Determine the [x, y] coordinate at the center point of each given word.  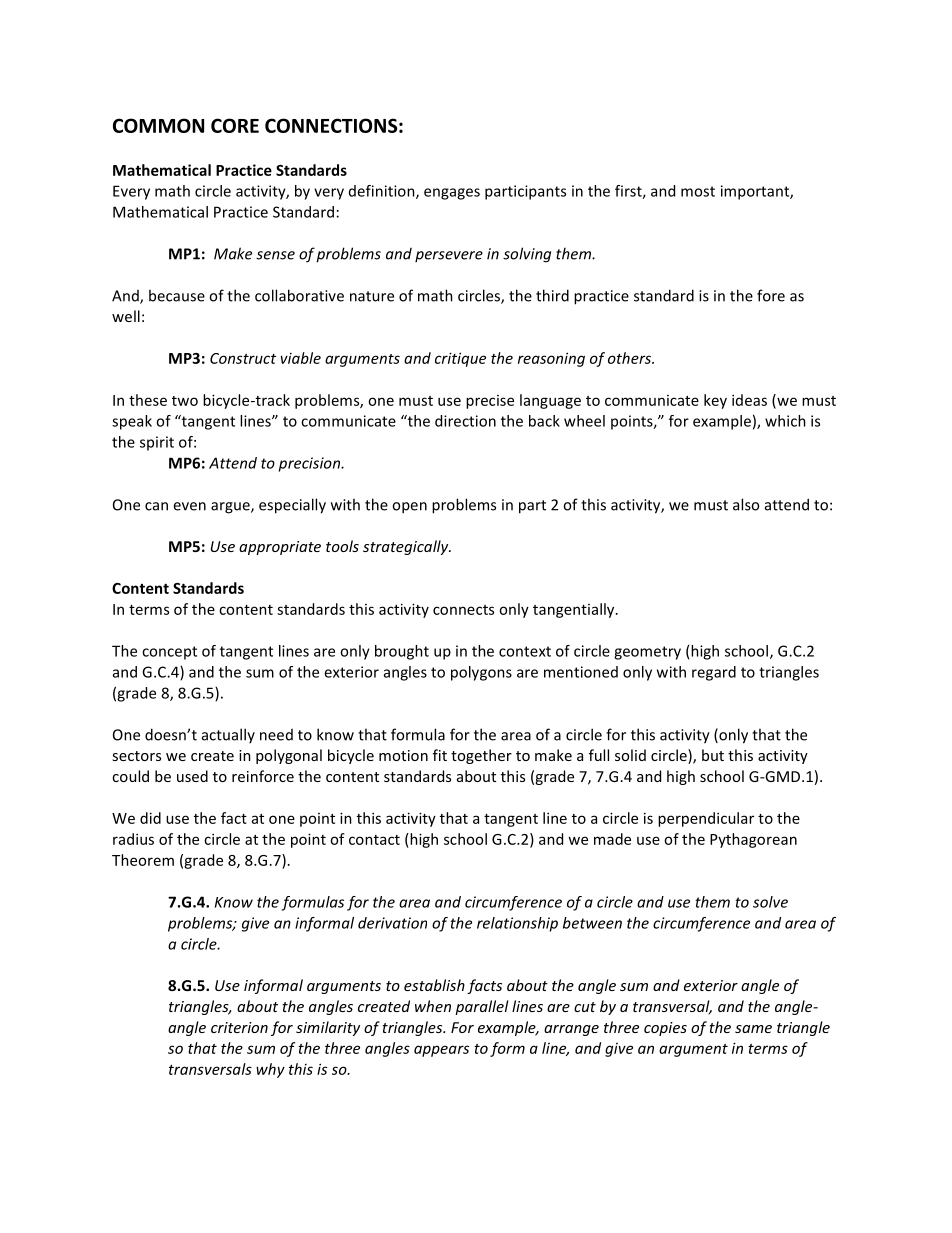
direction [465, 421]
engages [452, 194]
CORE [235, 125]
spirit [157, 443]
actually [228, 735]
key [715, 401]
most [698, 191]
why [270, 1070]
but [713, 755]
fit [440, 755]
